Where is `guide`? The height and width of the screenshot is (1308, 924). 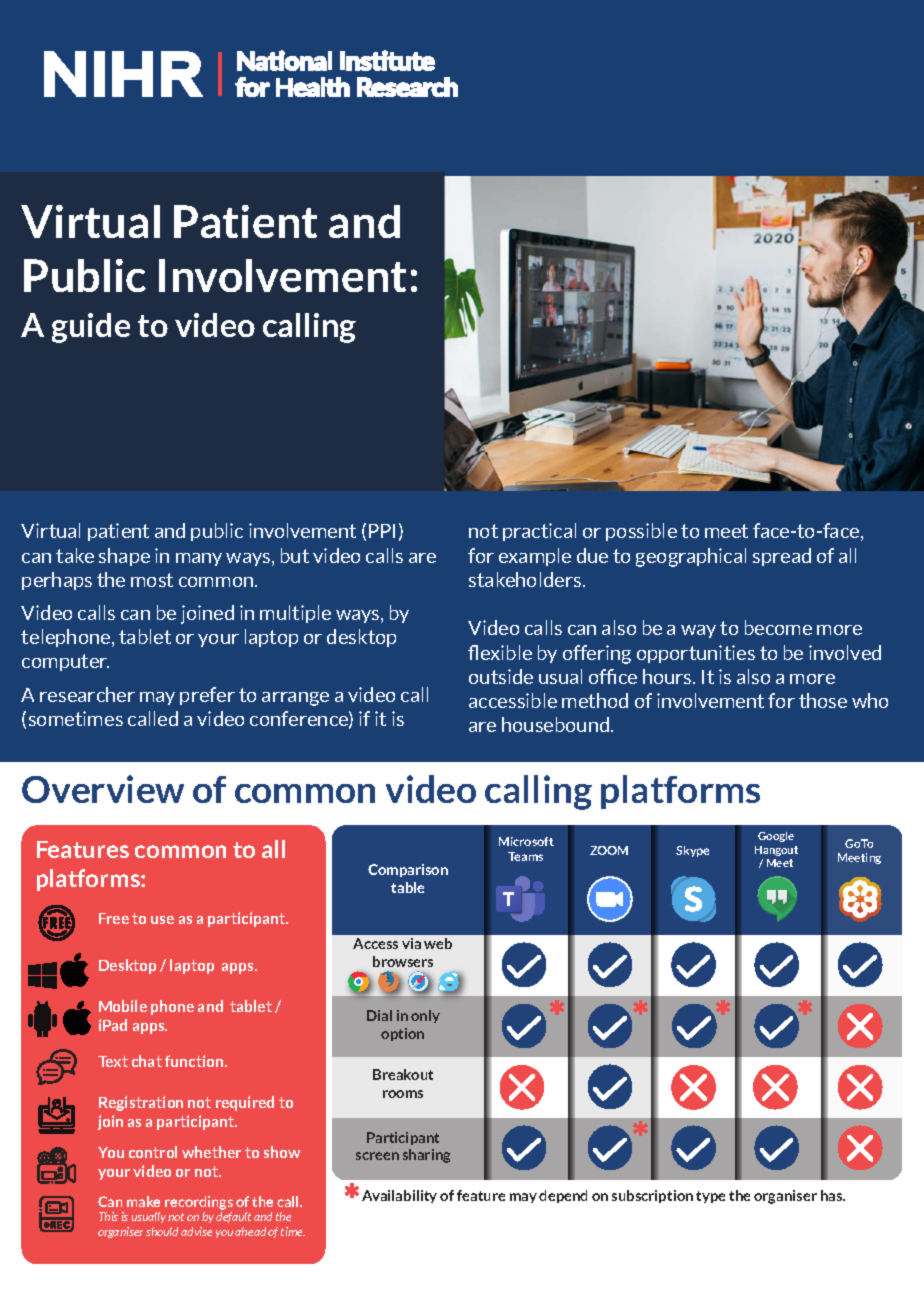
guide is located at coordinates (91, 328).
